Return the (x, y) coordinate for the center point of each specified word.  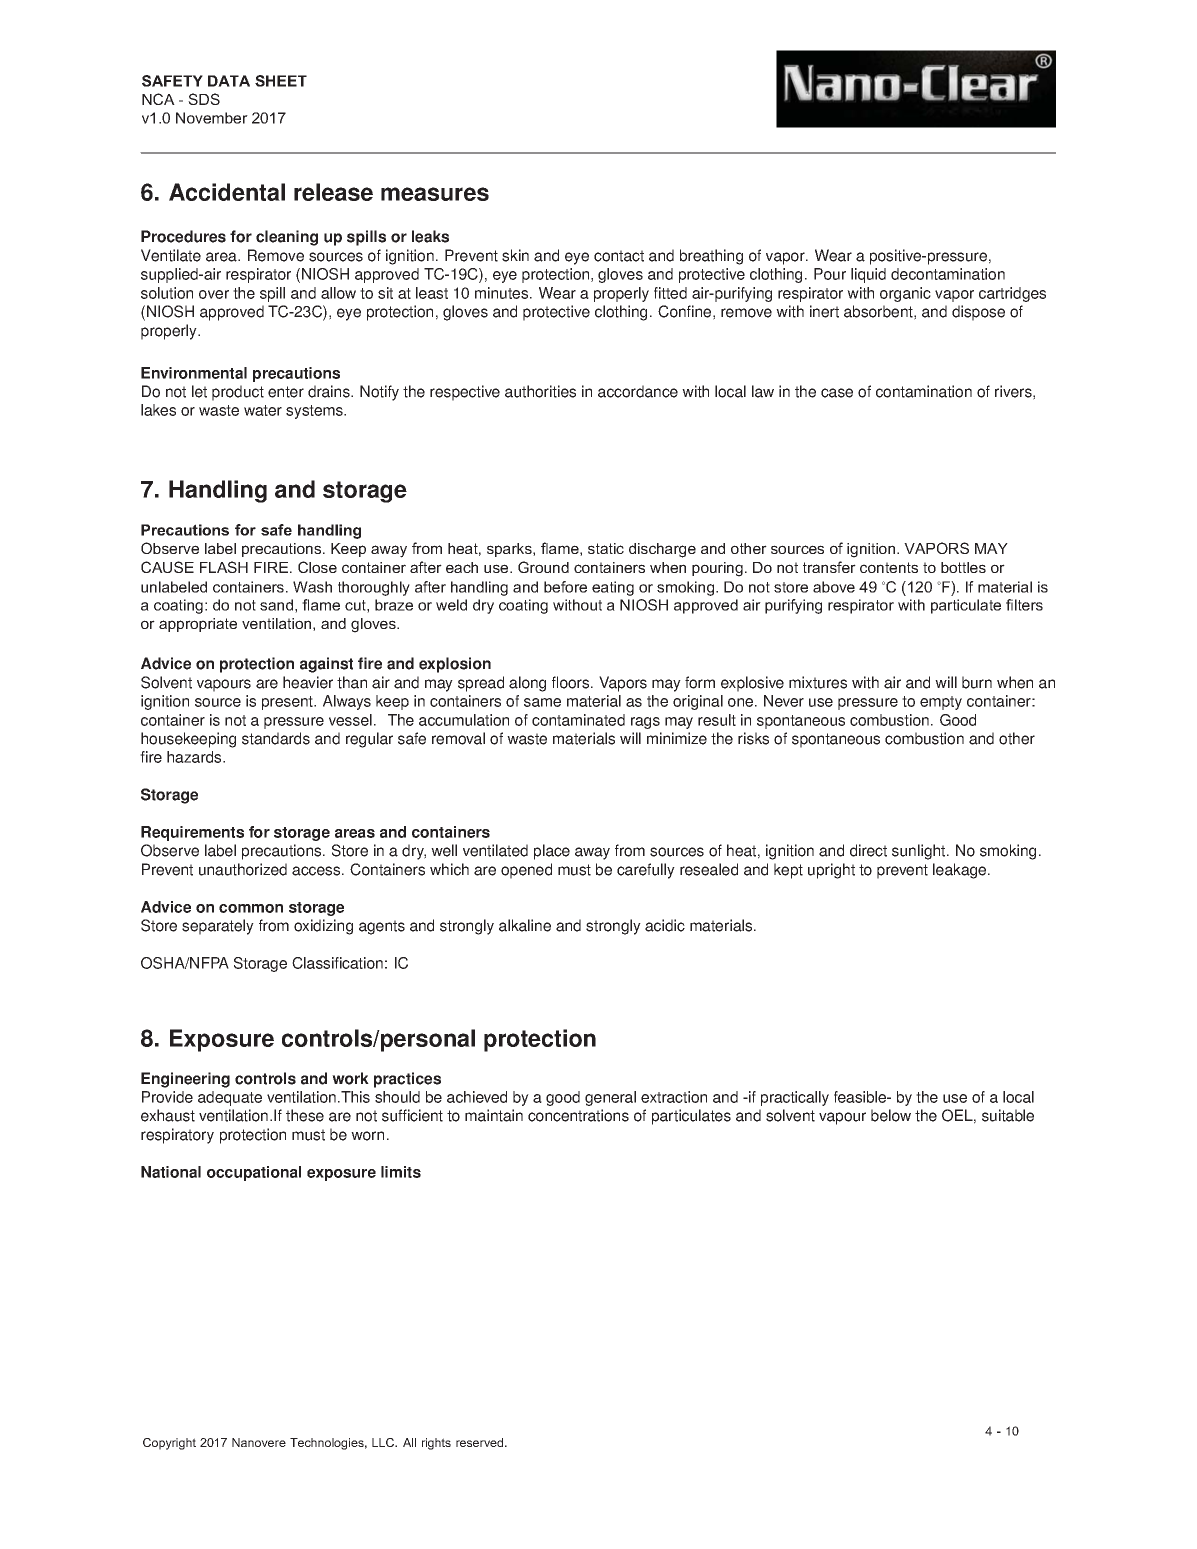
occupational (254, 1173)
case (837, 393)
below (891, 1115)
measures (435, 194)
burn (977, 682)
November (212, 118)
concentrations (578, 1115)
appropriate (198, 625)
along (527, 684)
